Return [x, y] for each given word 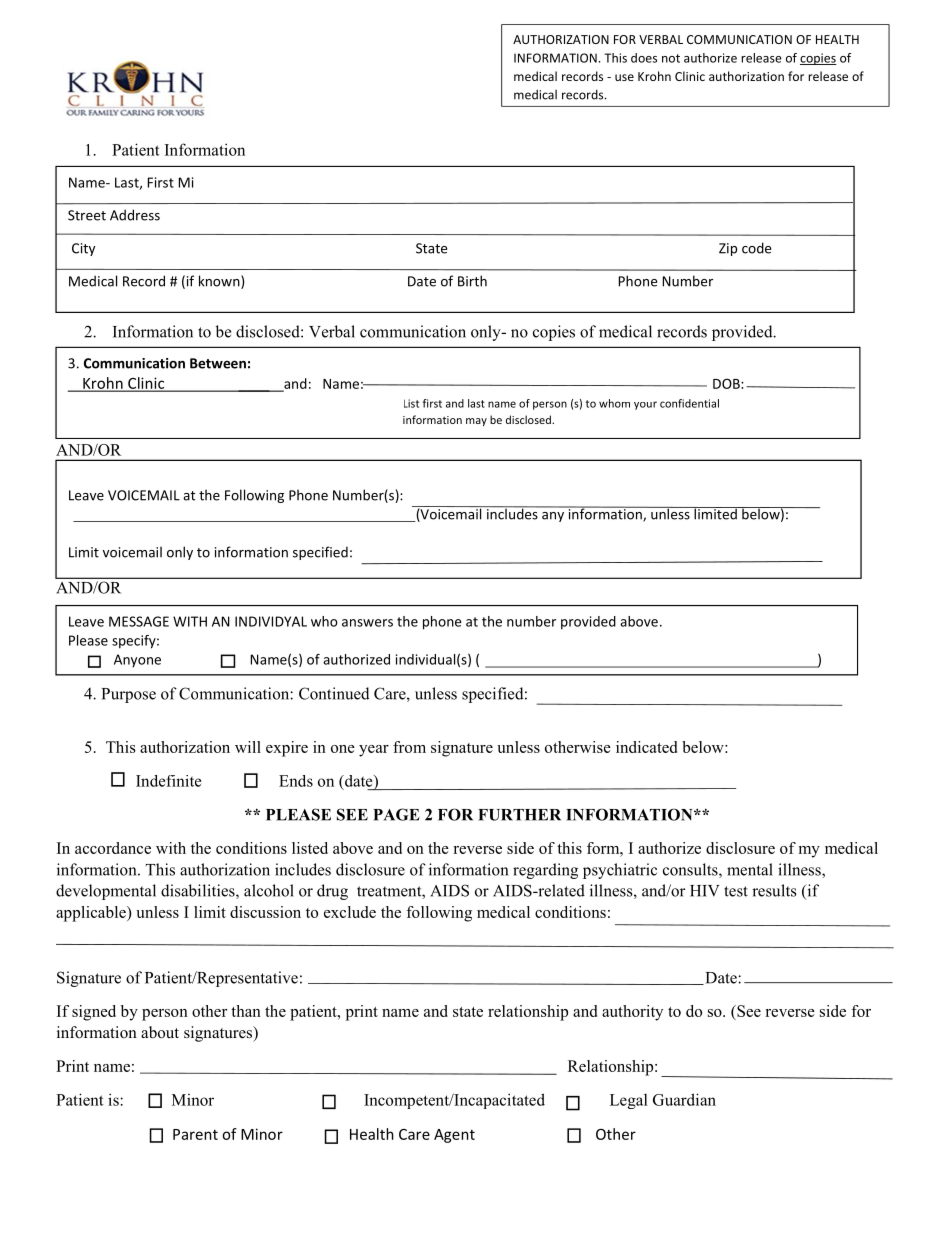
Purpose [129, 695]
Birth [472, 281]
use [624, 77]
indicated [646, 747]
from [409, 747]
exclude [350, 912]
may [476, 422]
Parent [195, 1134]
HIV [705, 891]
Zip [728, 249]
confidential [689, 403]
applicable [92, 914]
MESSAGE [139, 621]
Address [135, 215]
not [671, 58]
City [83, 249]
